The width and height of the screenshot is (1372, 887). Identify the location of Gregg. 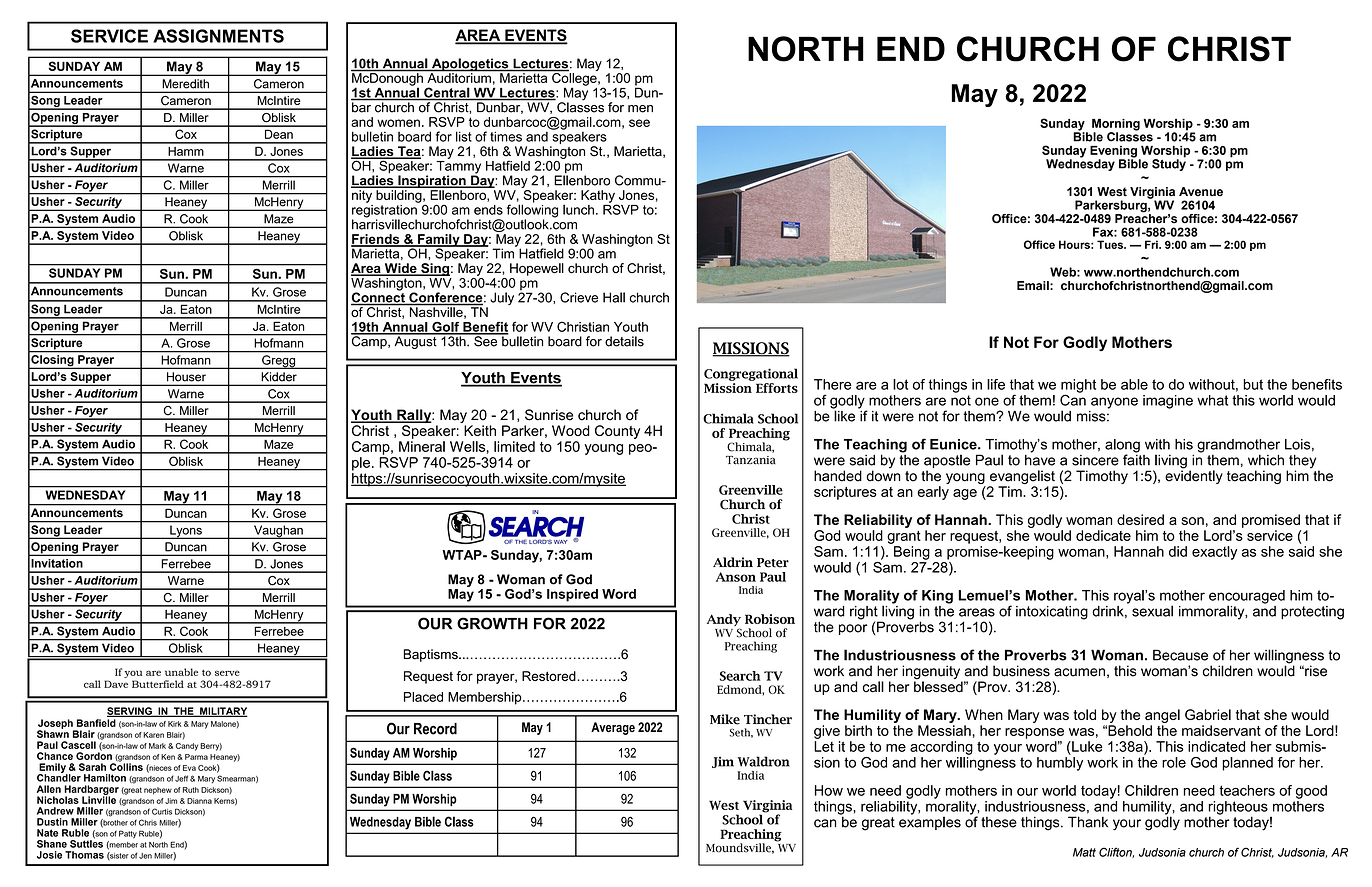
(279, 362).
